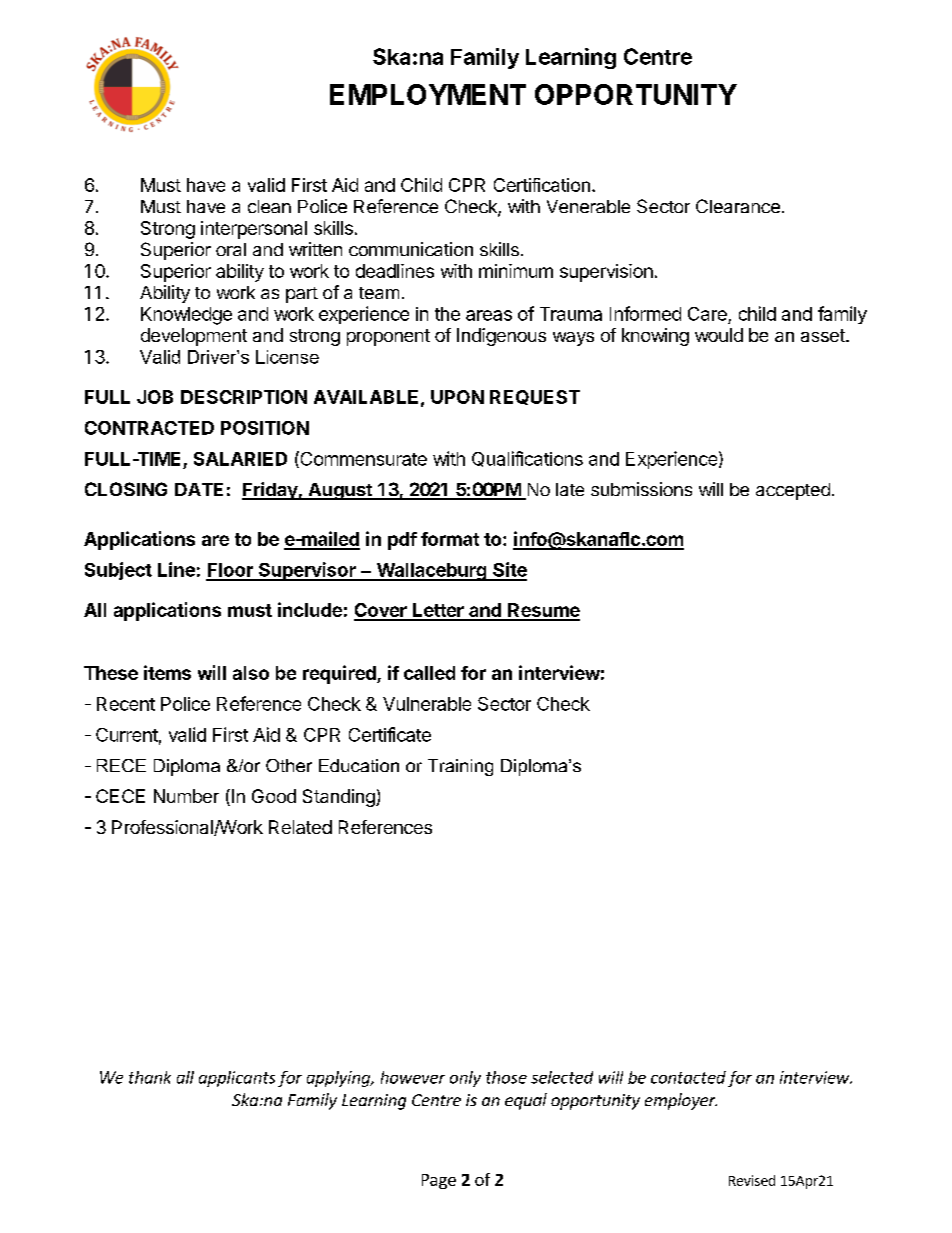 The height and width of the screenshot is (1233, 952). Describe the element at coordinates (439, 1181) in the screenshot. I see `Page` at that location.
